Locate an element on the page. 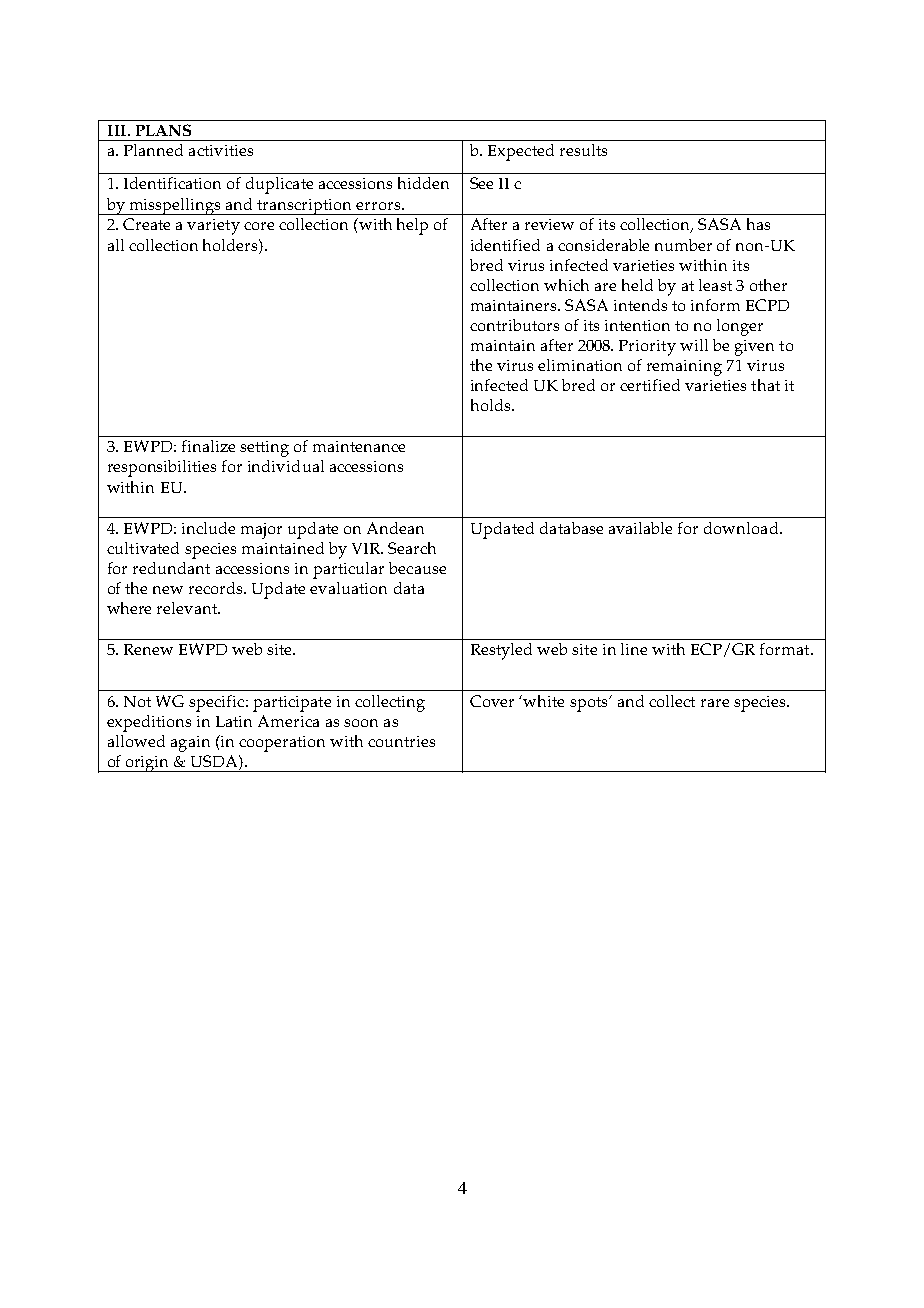  finalize is located at coordinates (208, 446).
